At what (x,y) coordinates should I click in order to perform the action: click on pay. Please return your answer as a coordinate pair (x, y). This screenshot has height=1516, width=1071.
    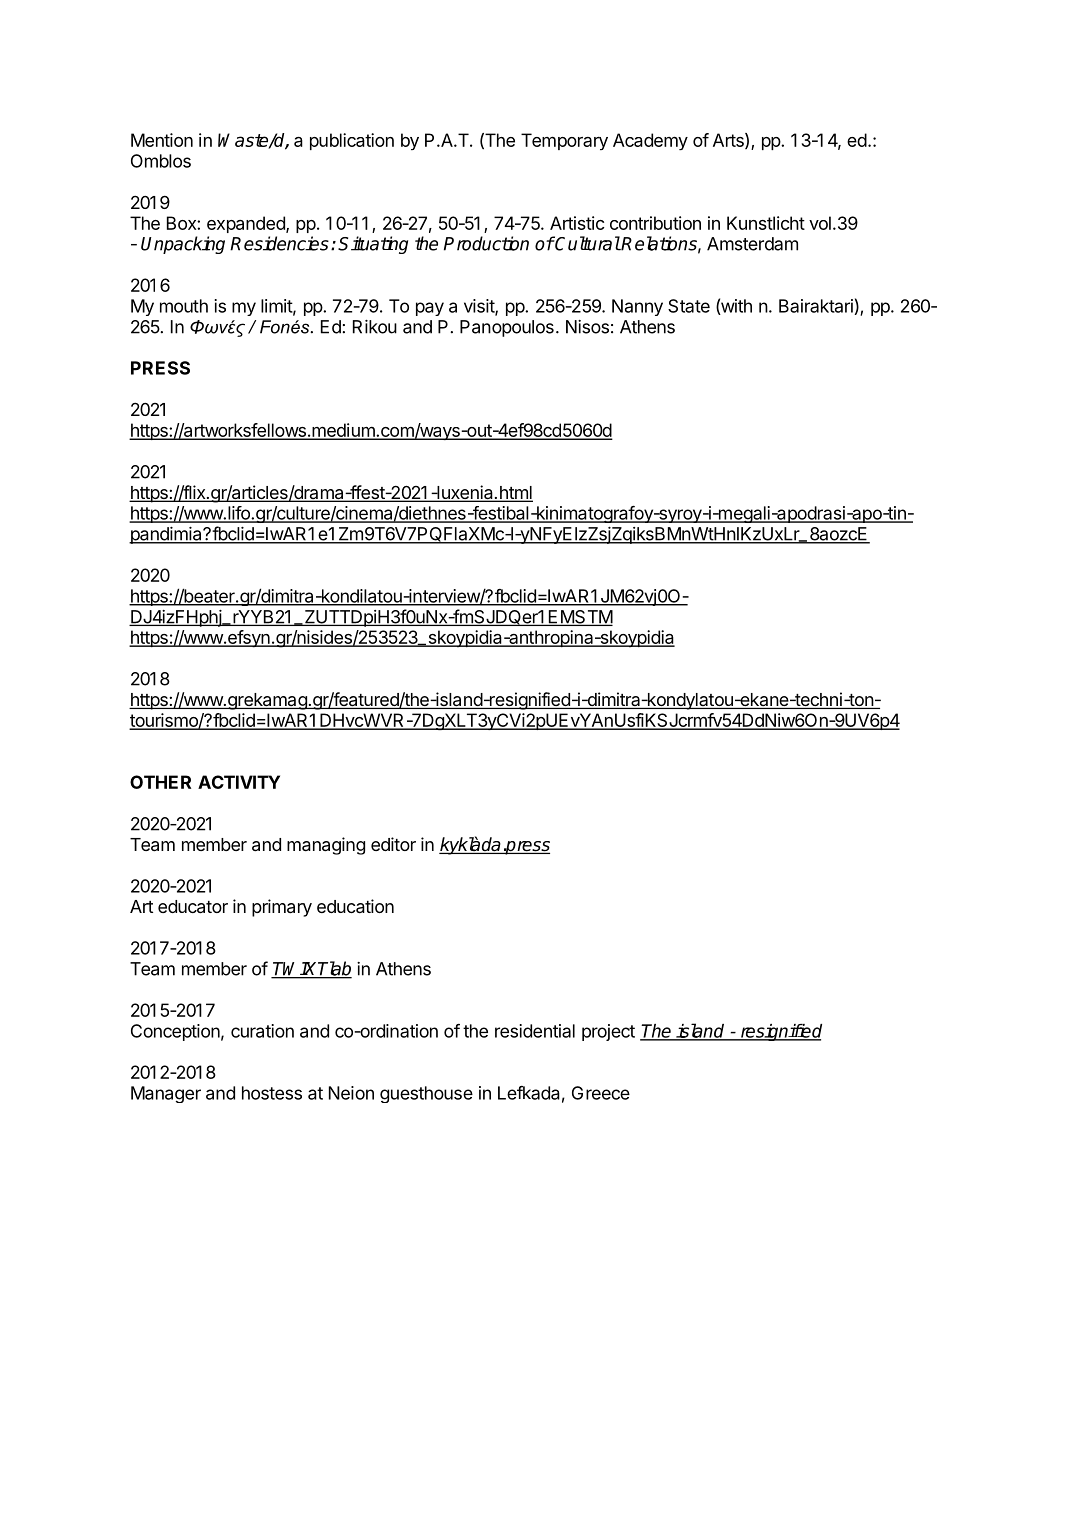
    Looking at the image, I should click on (430, 309).
